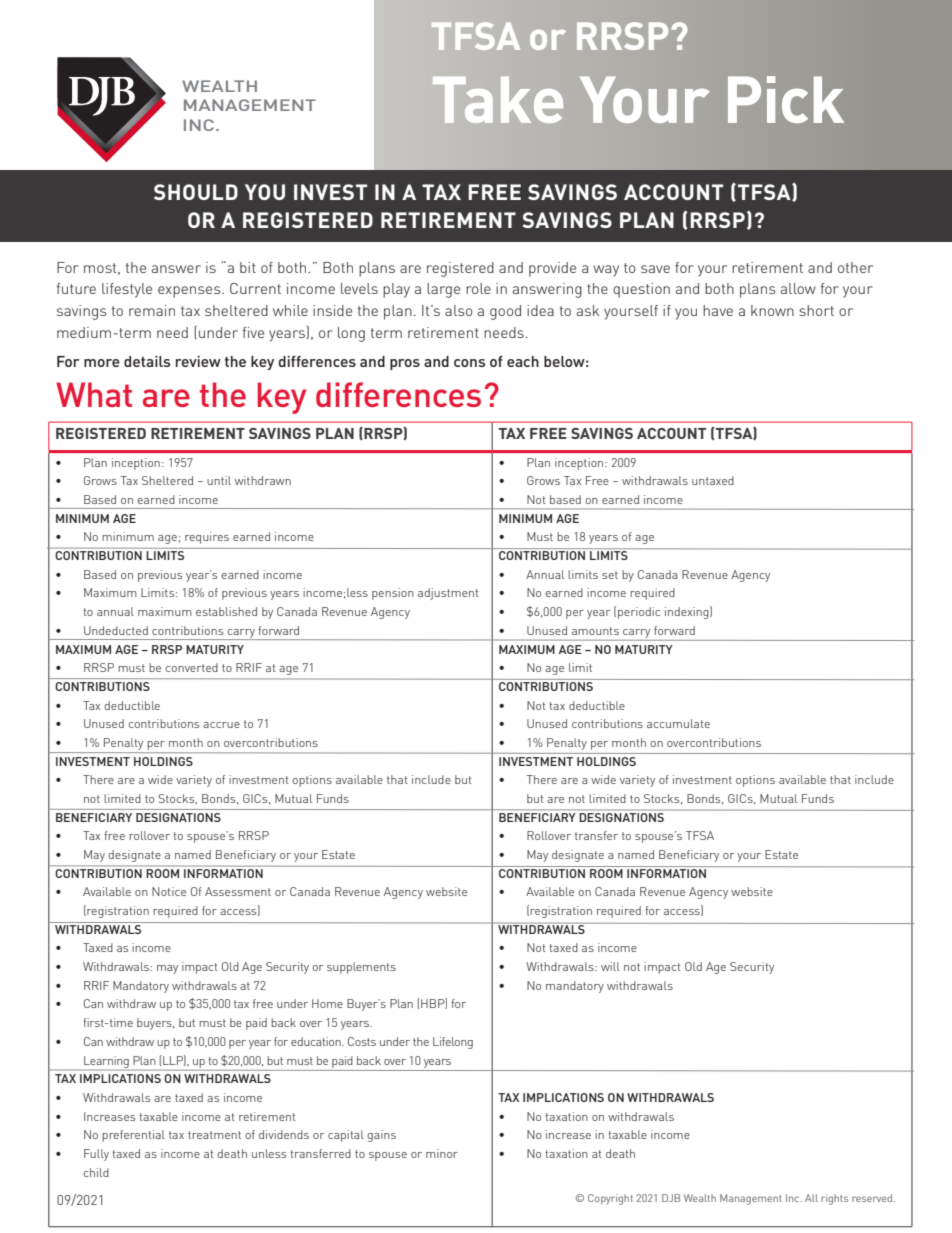  I want to click on accrue, so click(221, 725).
